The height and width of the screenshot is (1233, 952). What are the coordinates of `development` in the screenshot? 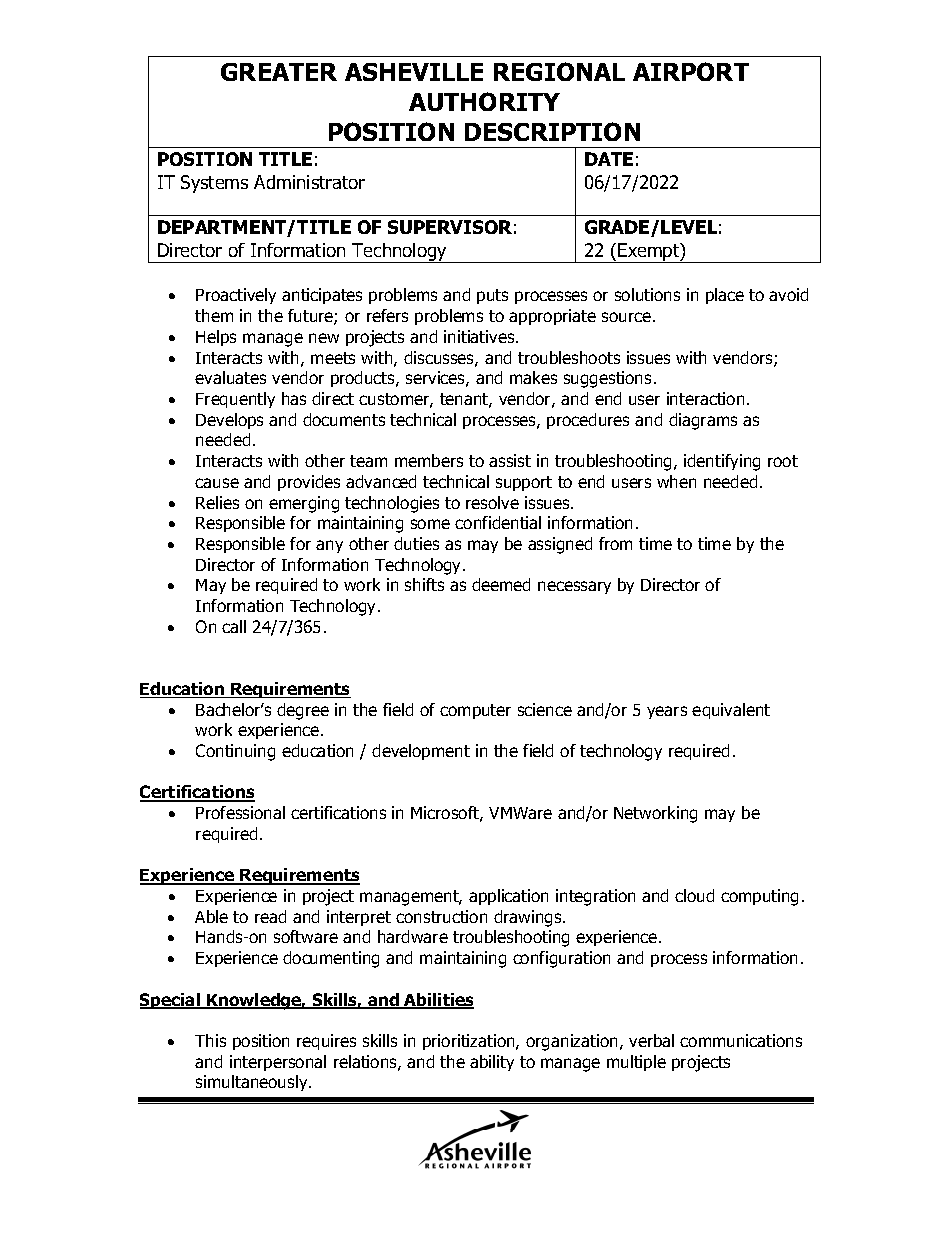 It's located at (421, 752).
